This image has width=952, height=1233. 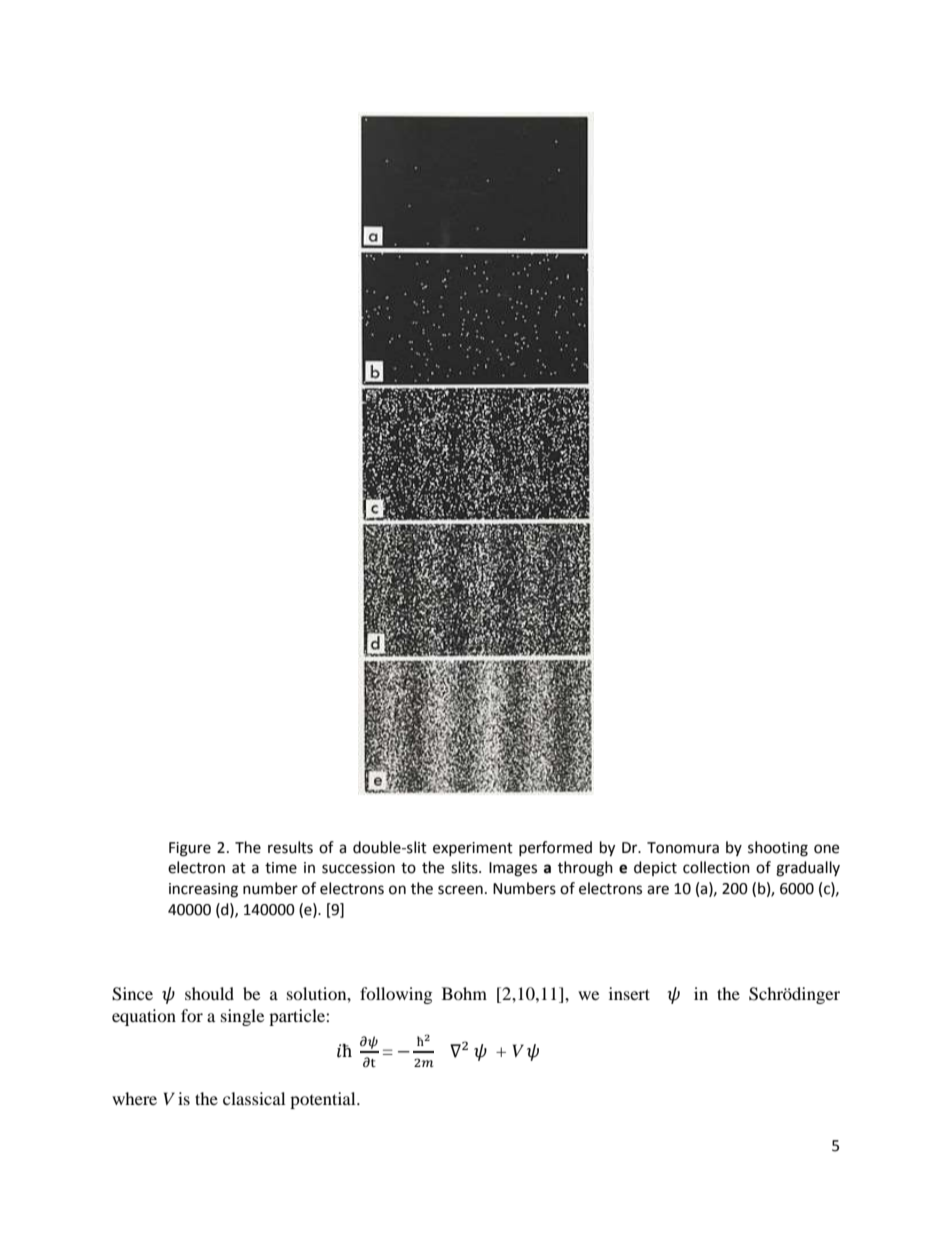 I want to click on equation, so click(x=144, y=1017).
